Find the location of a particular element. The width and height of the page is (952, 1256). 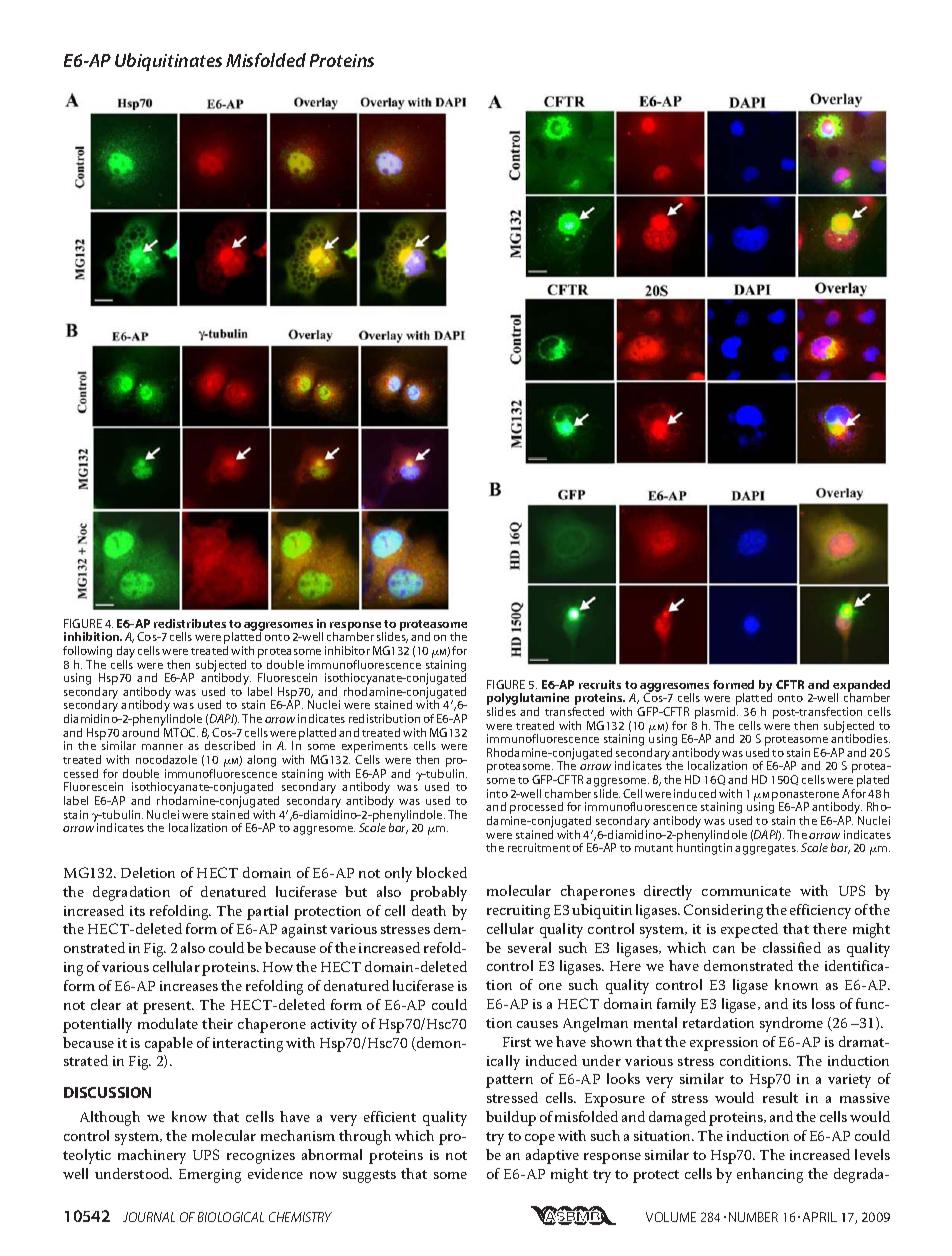

recruiting is located at coordinates (518, 912).
